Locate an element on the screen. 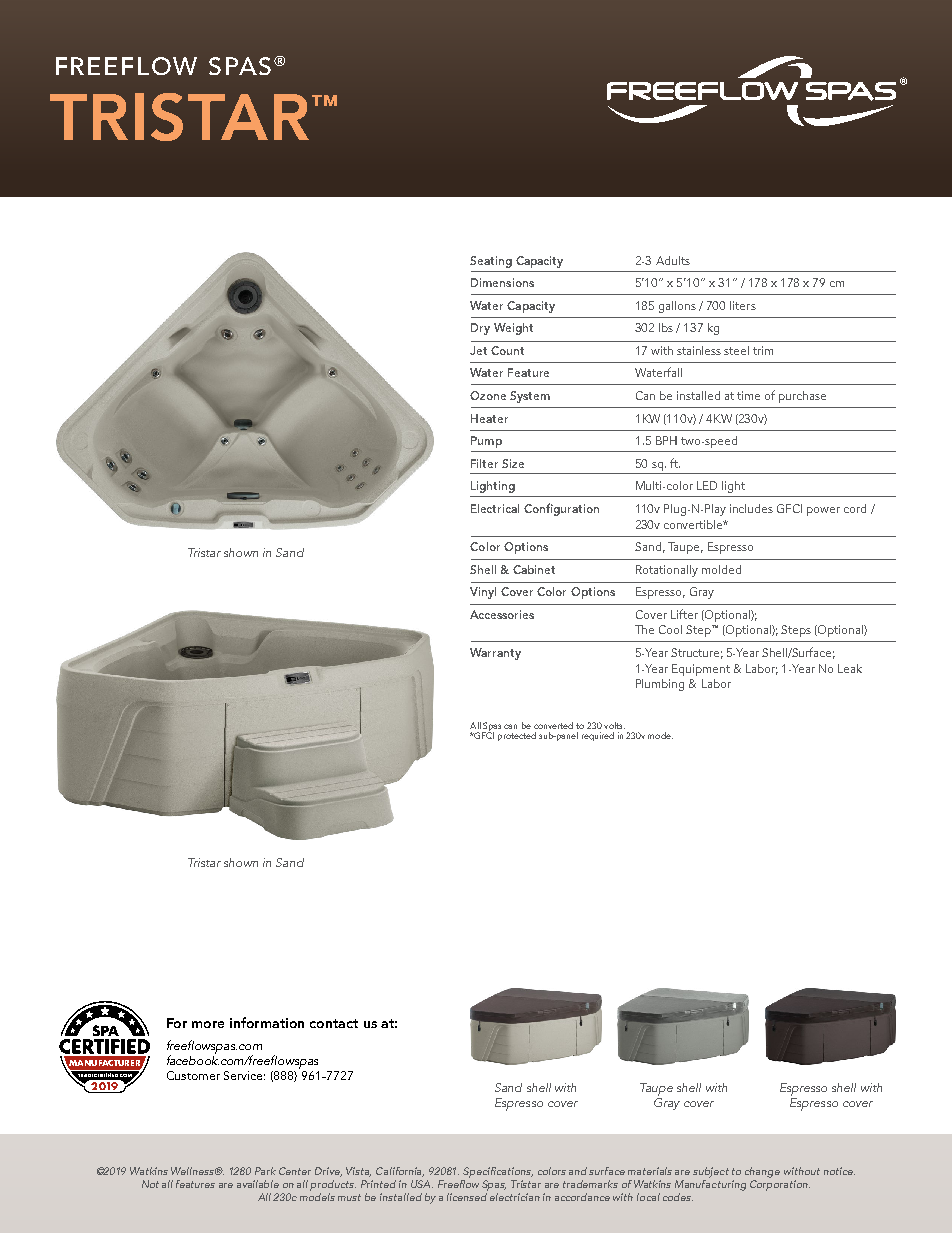 This screenshot has width=952, height=1233. Dimensions is located at coordinates (502, 282).
